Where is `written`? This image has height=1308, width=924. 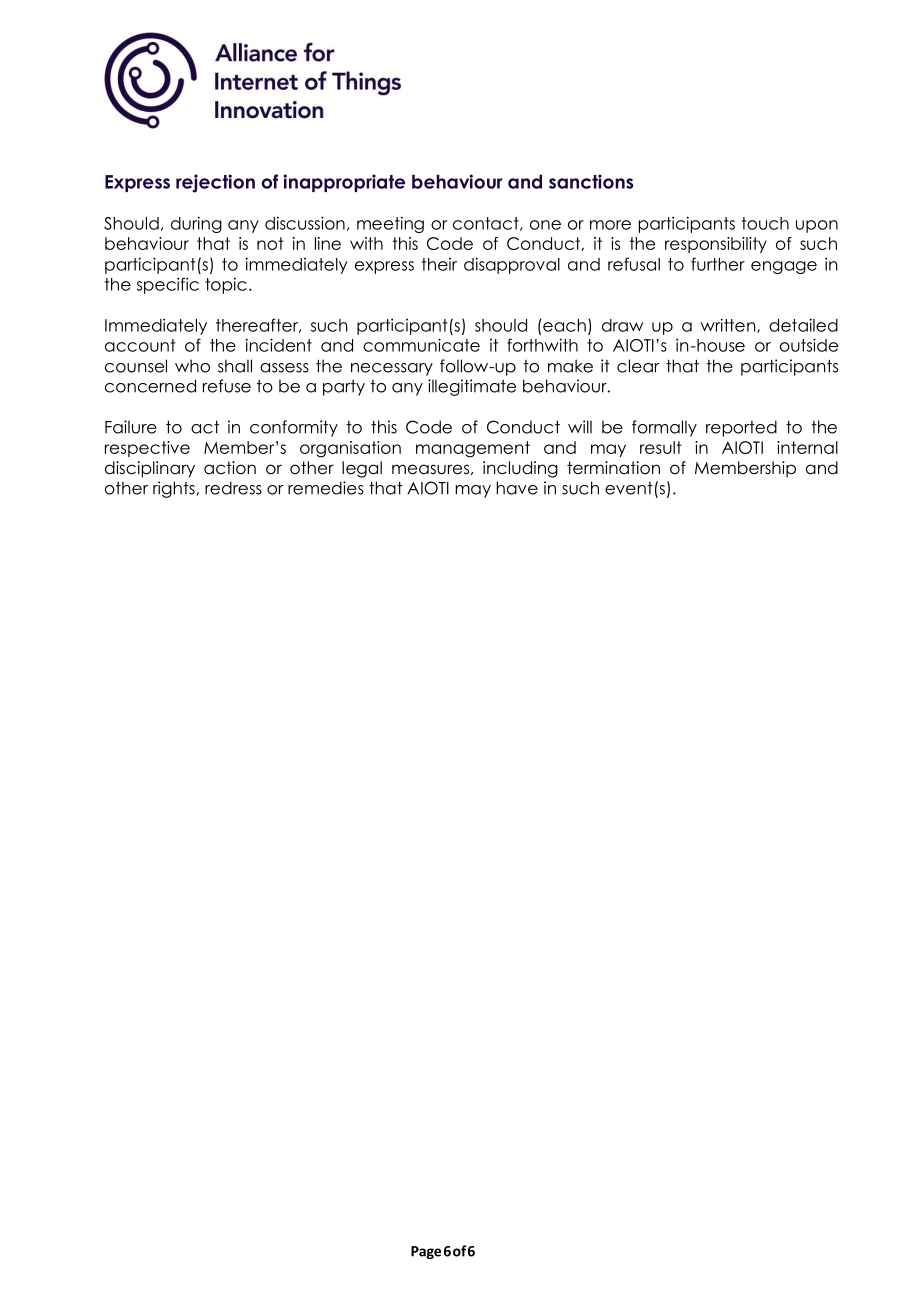
written is located at coordinates (729, 325).
